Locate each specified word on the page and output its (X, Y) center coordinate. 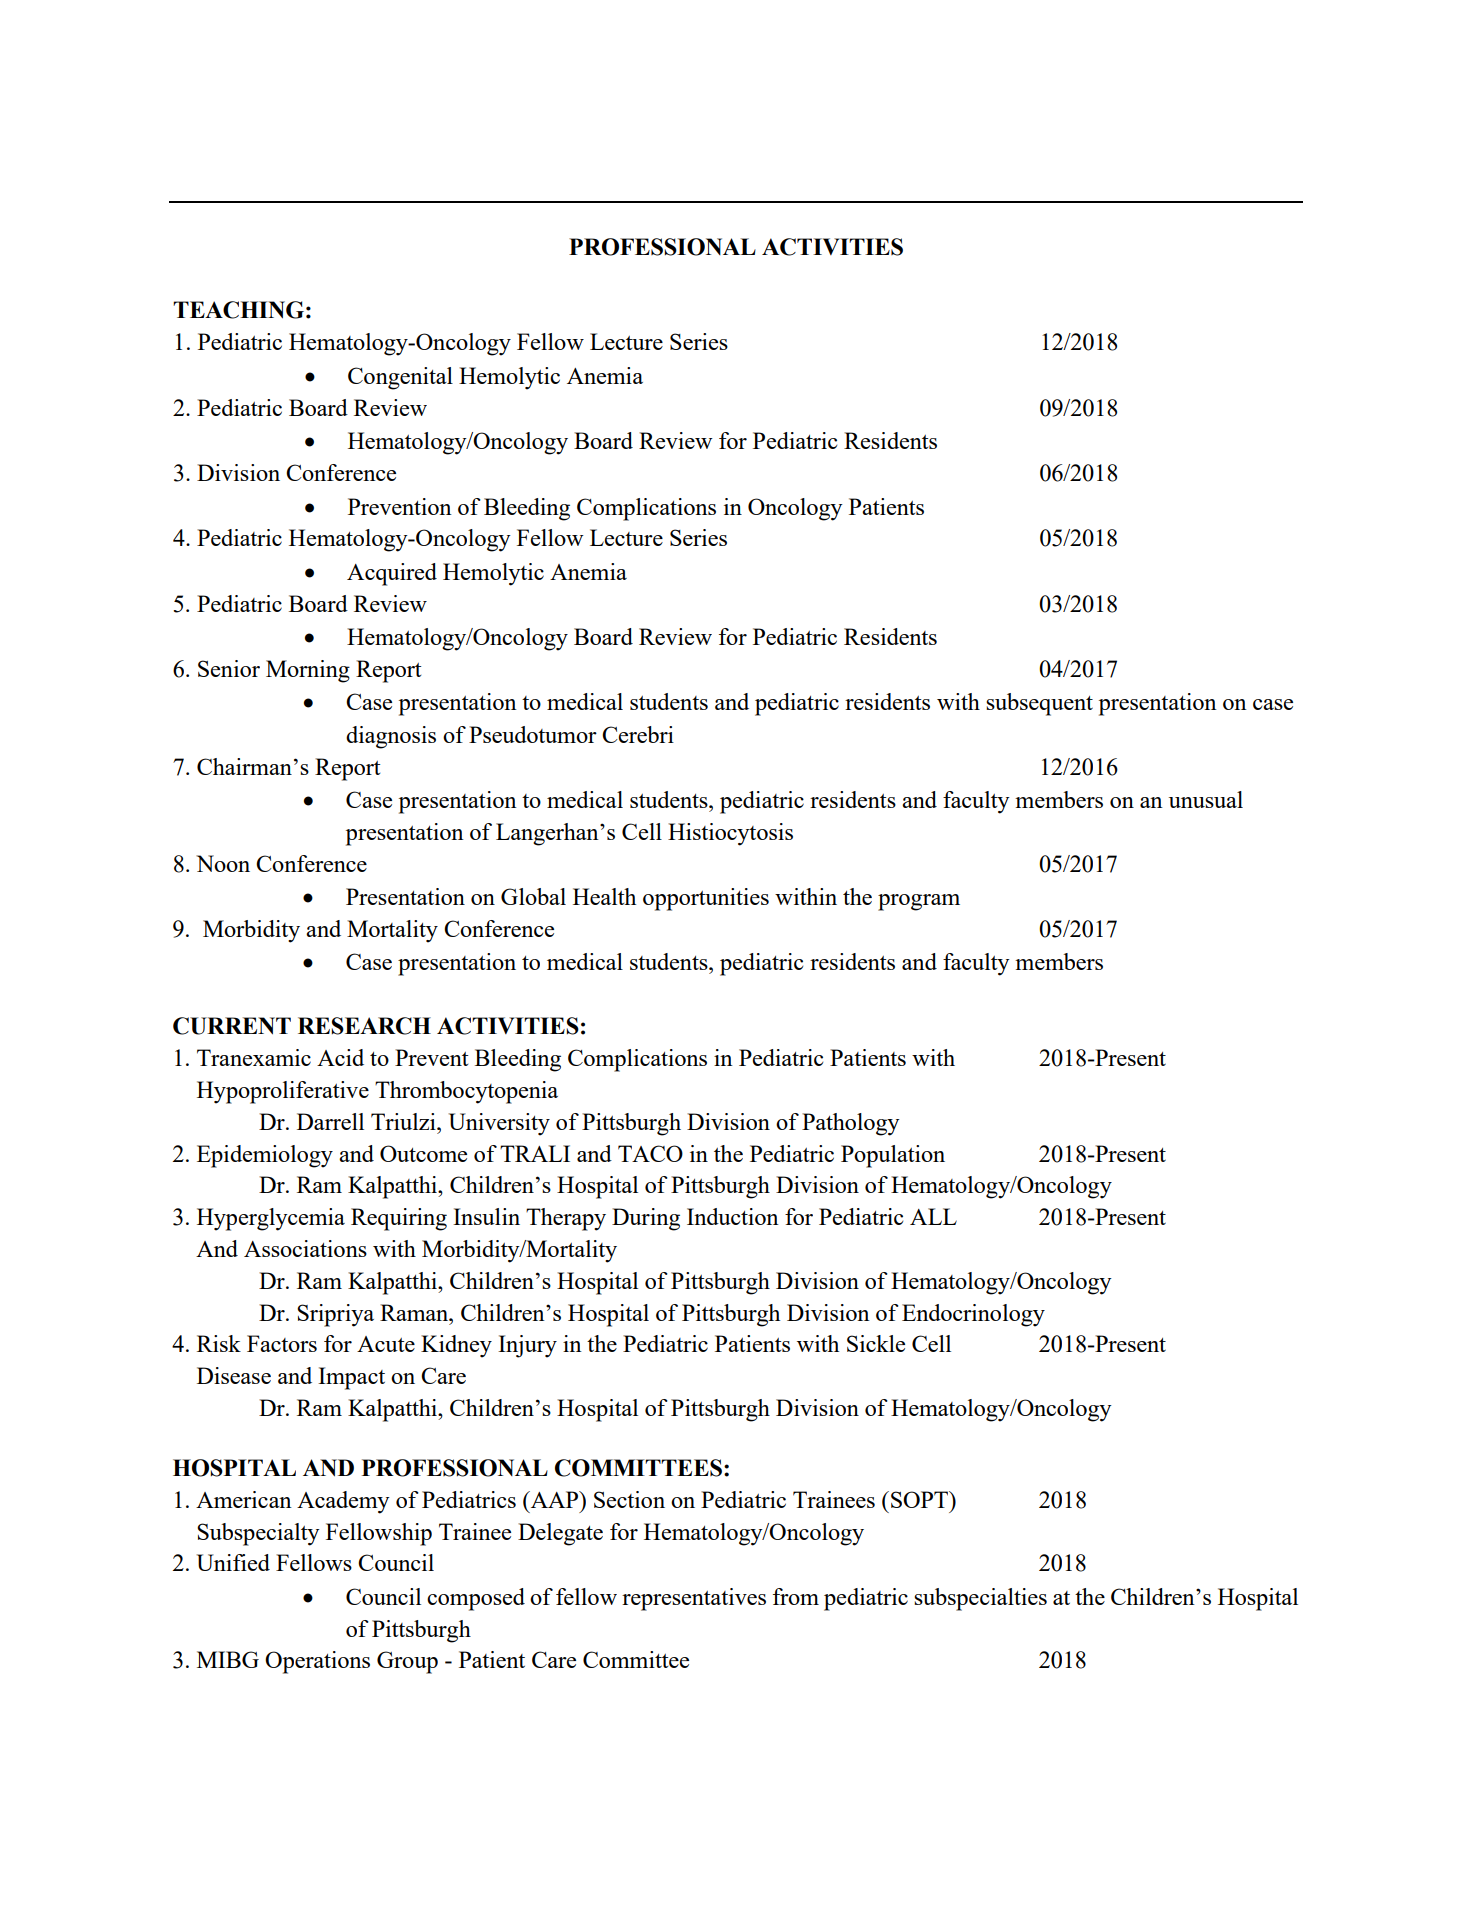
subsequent (1039, 704)
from (796, 1596)
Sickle (876, 1343)
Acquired (392, 574)
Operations (317, 1662)
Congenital (400, 378)
